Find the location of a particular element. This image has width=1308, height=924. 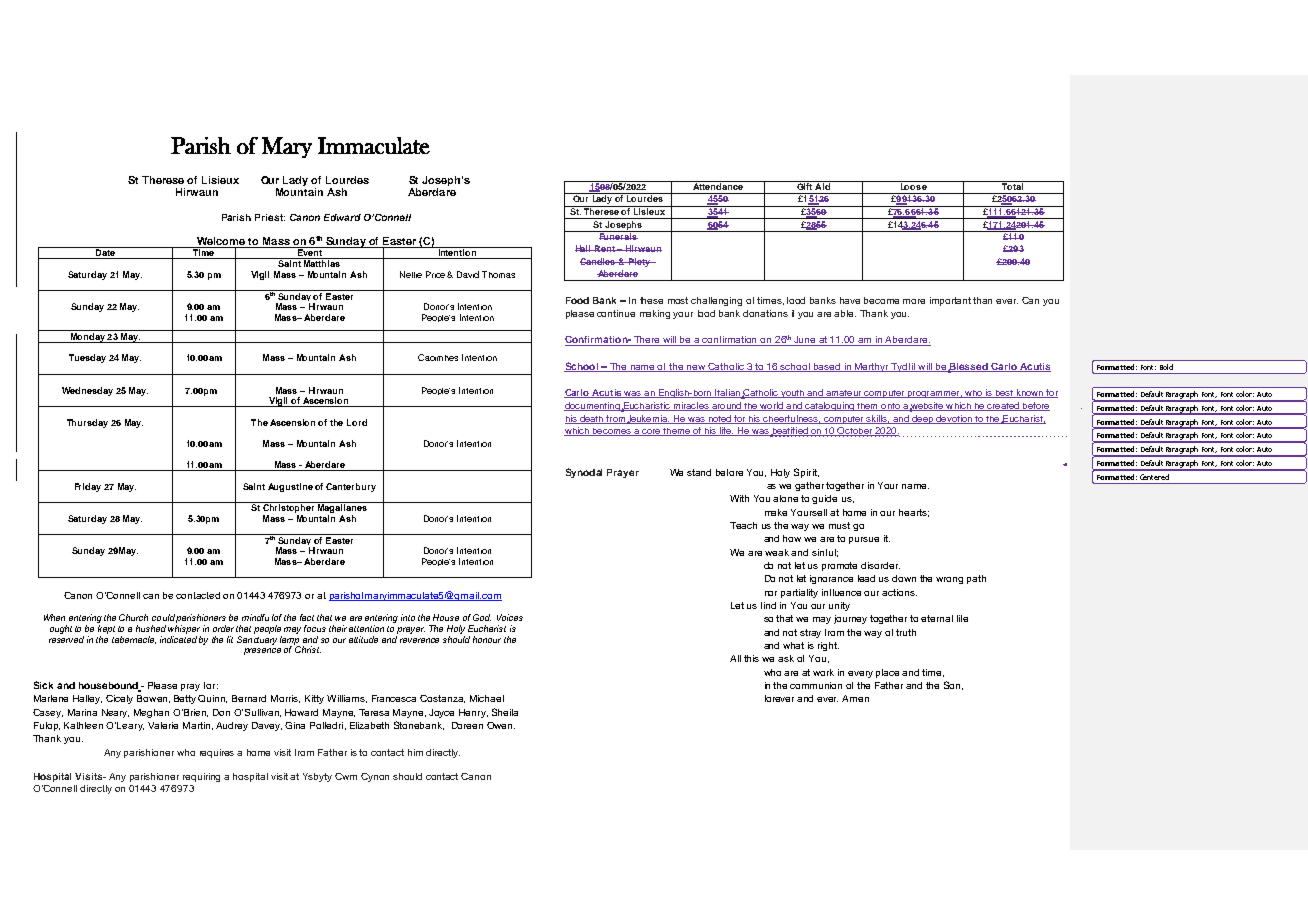

Welcome is located at coordinates (221, 242).
